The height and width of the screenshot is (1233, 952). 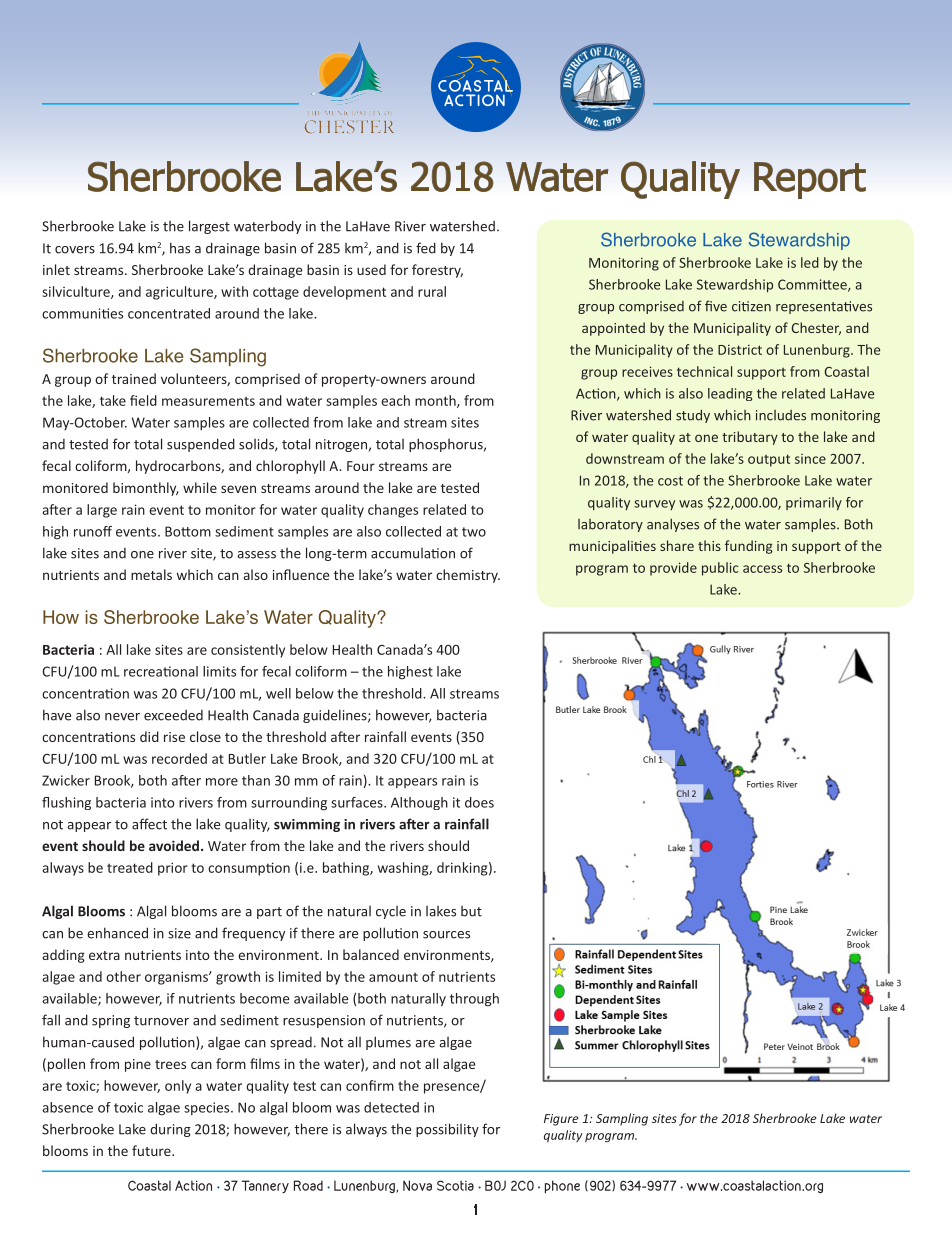 What do you see at coordinates (419, 803) in the screenshot?
I see `Although` at bounding box center [419, 803].
